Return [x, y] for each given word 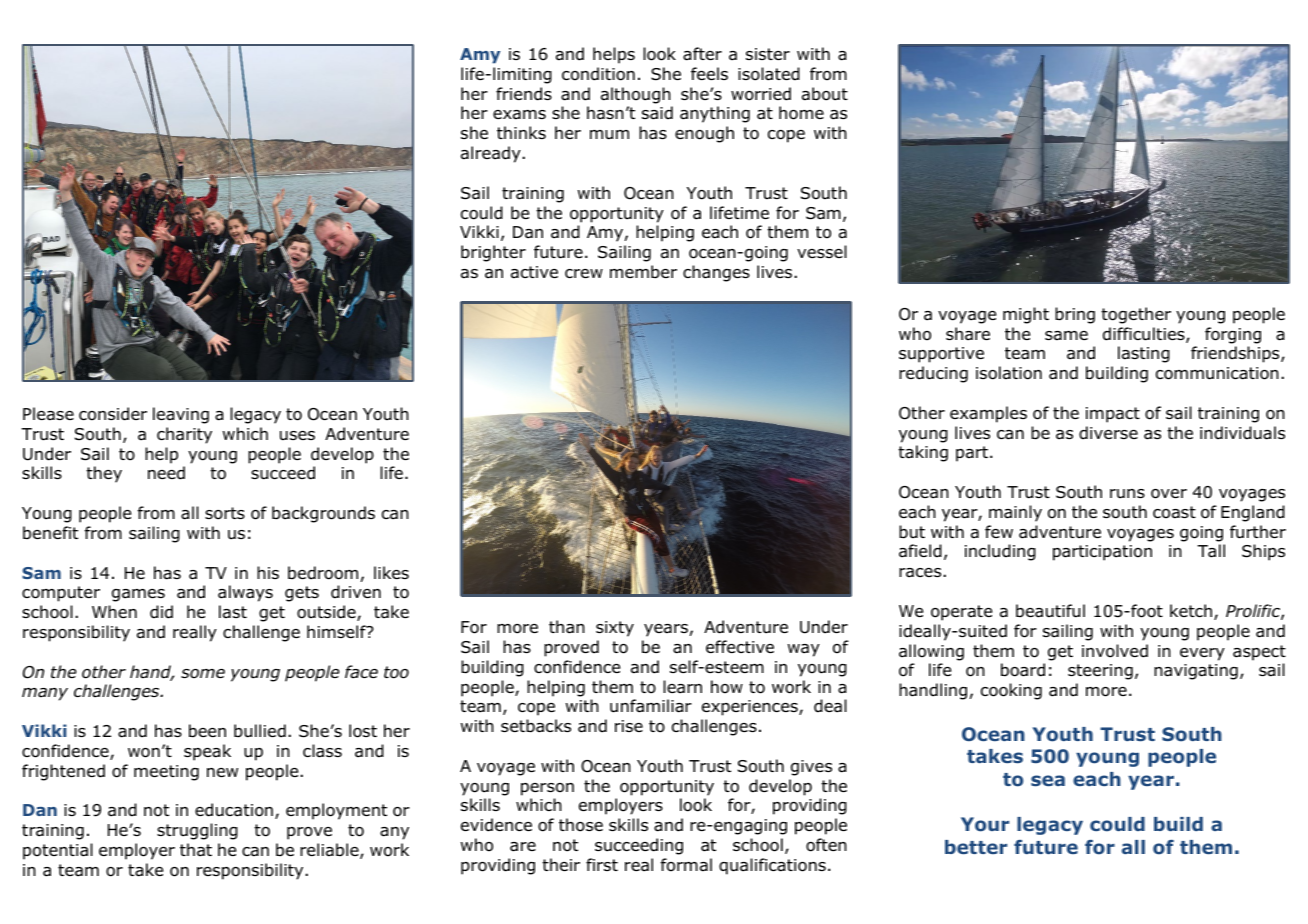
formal [686, 865]
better [976, 847]
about [825, 94]
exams [519, 115]
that [196, 850]
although [636, 95]
